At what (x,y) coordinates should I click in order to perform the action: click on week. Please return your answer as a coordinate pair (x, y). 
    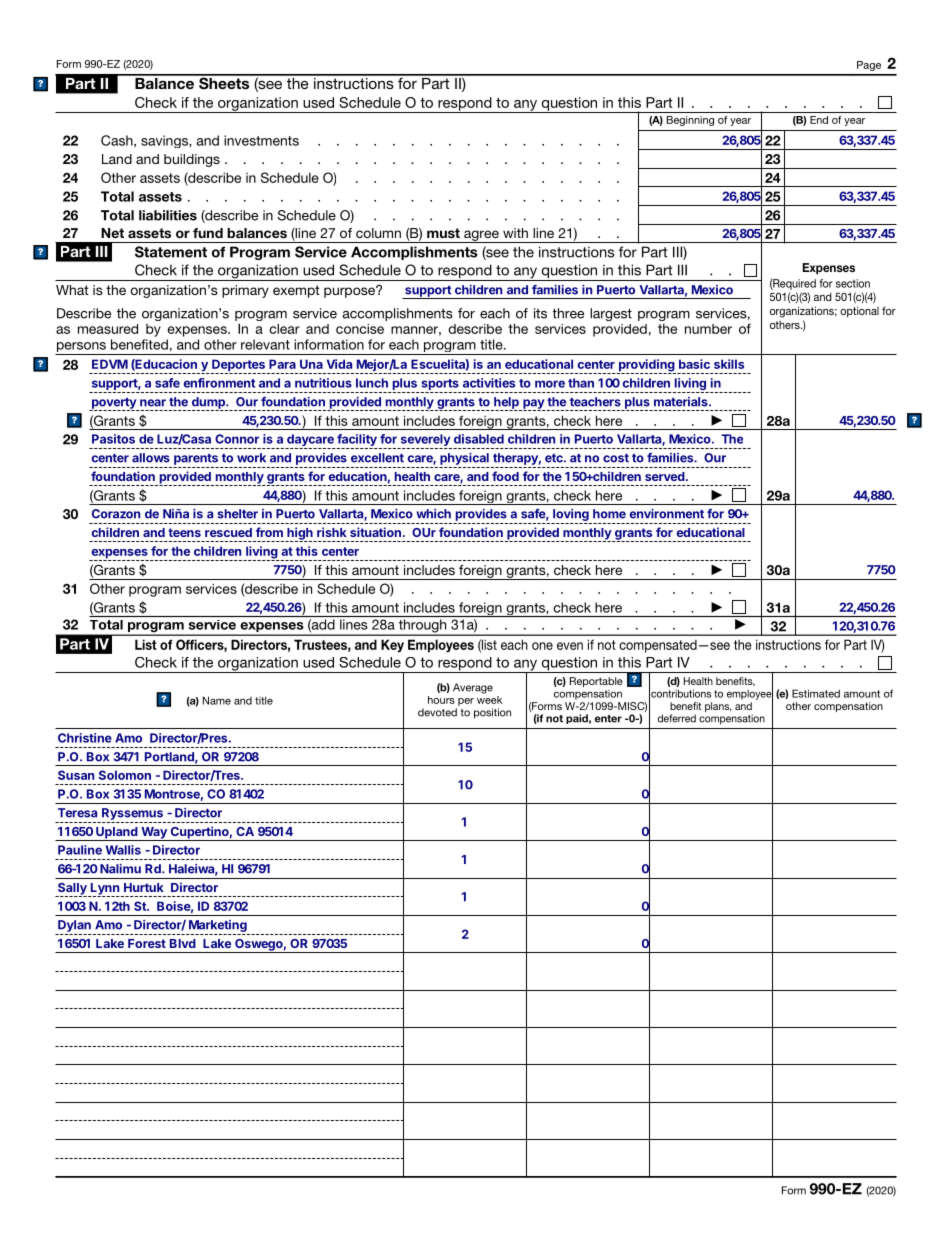
    Looking at the image, I should click on (489, 698).
